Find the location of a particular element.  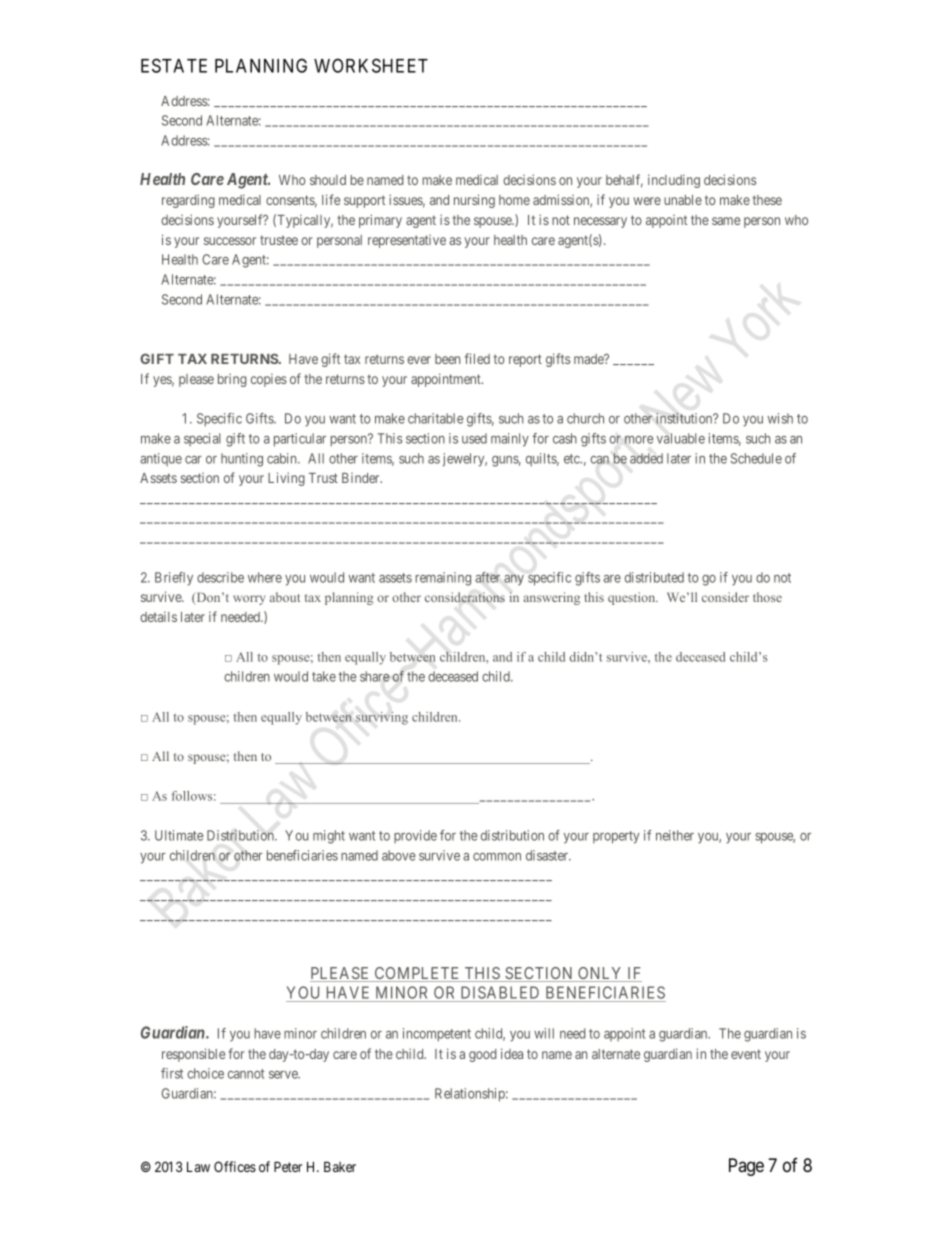

including is located at coordinates (674, 181).
